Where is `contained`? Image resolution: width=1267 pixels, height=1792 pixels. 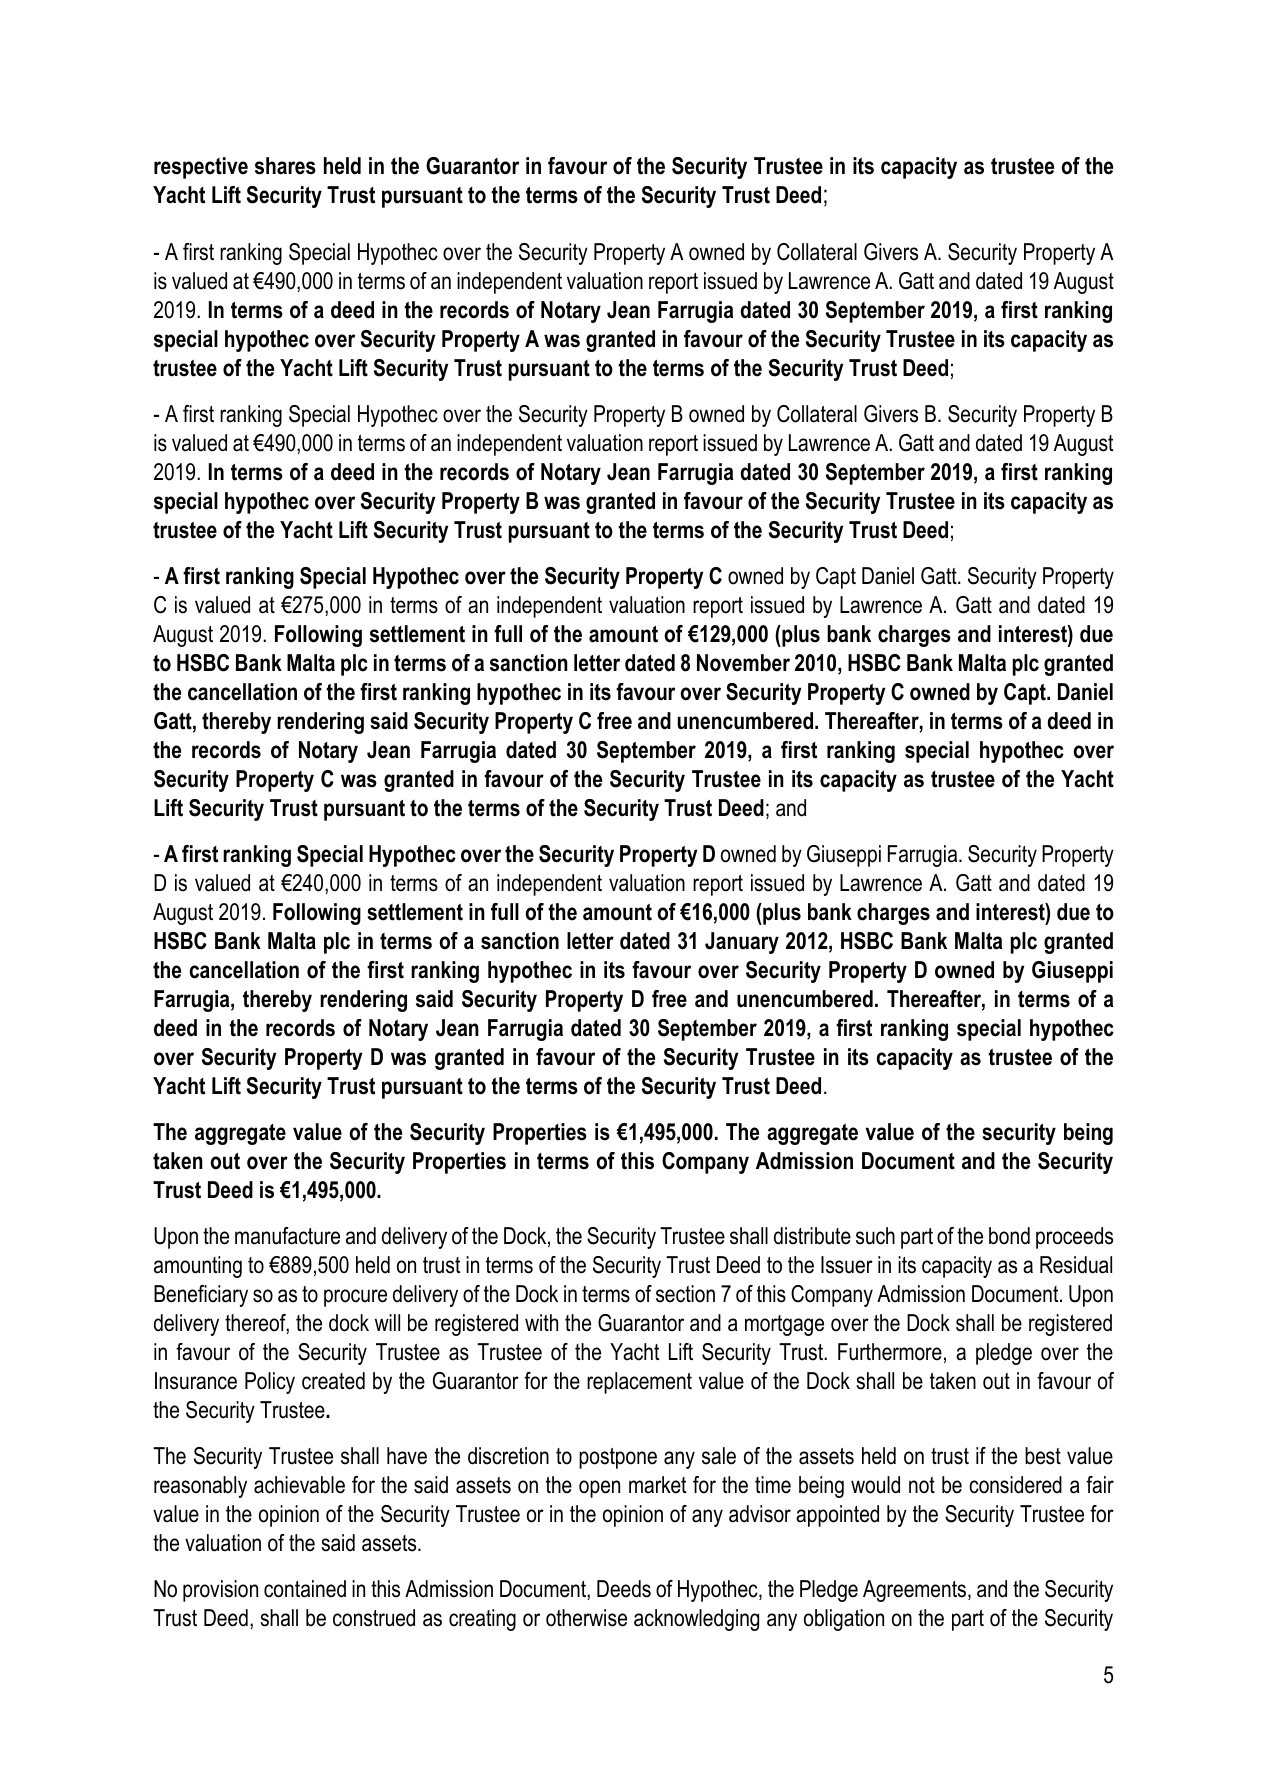
contained is located at coordinates (305, 1589).
